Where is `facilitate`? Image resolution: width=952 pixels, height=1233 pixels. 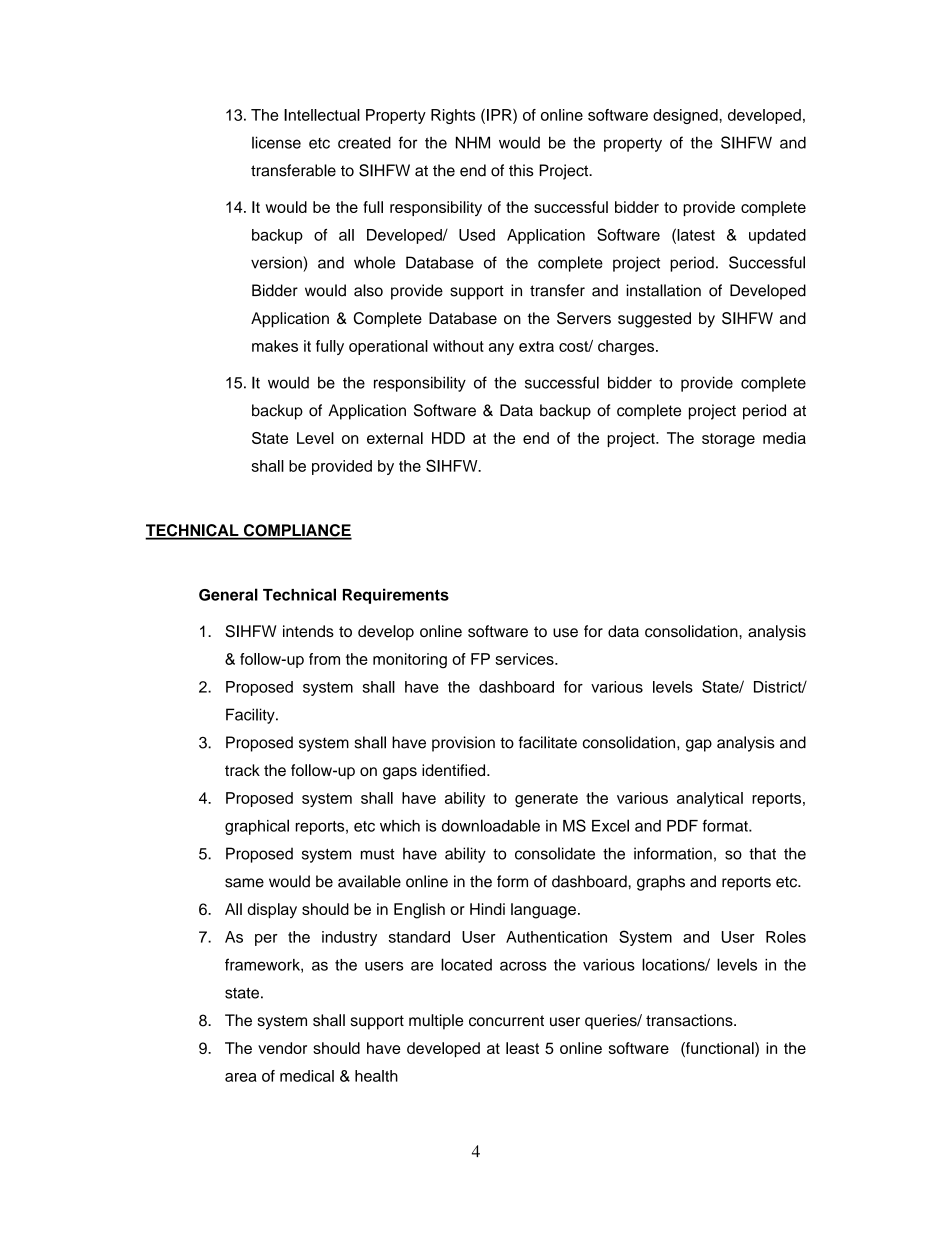 facilitate is located at coordinates (548, 742).
